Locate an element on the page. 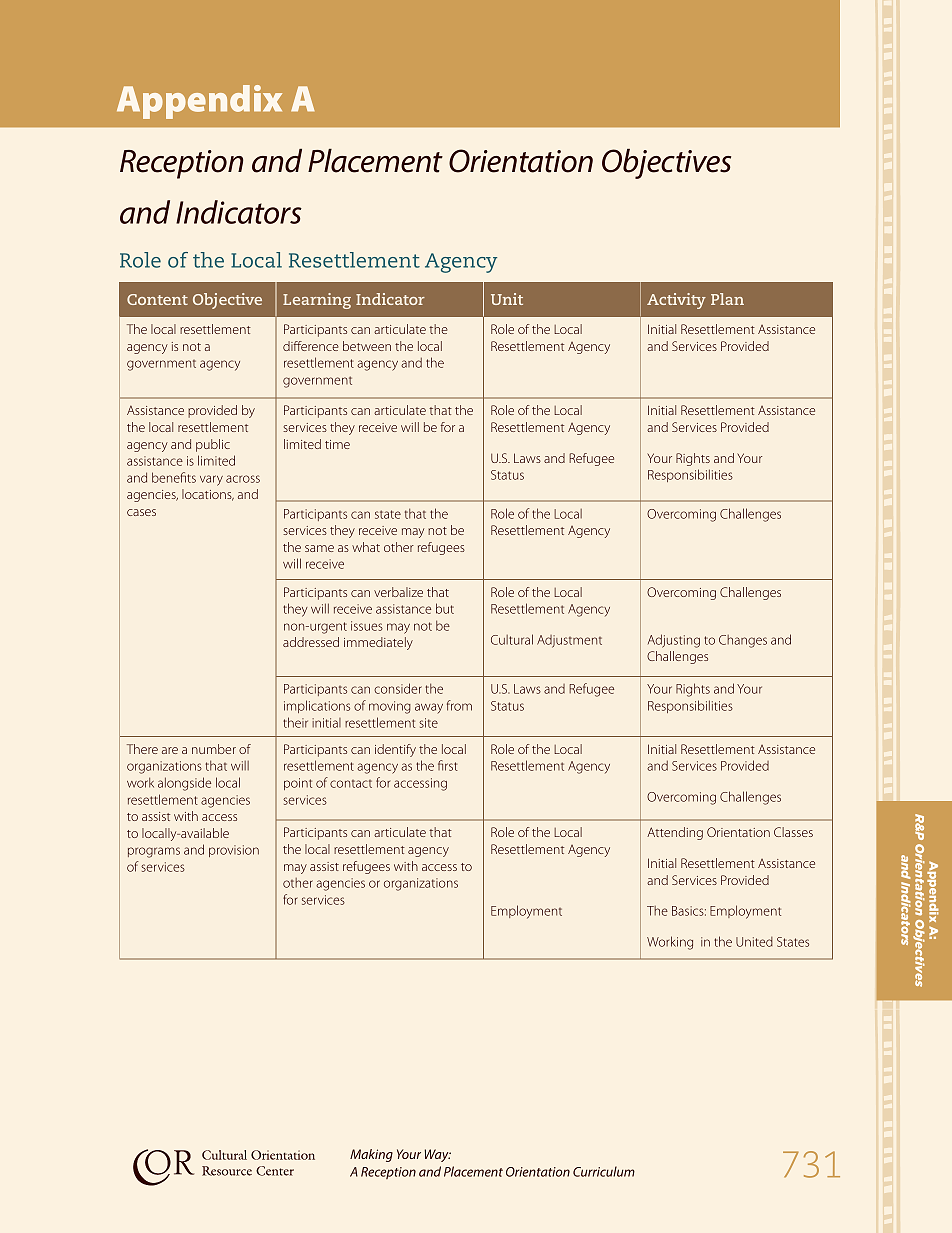 Image resolution: width=952 pixels, height=1233 pixels. addressed is located at coordinates (311, 642).
